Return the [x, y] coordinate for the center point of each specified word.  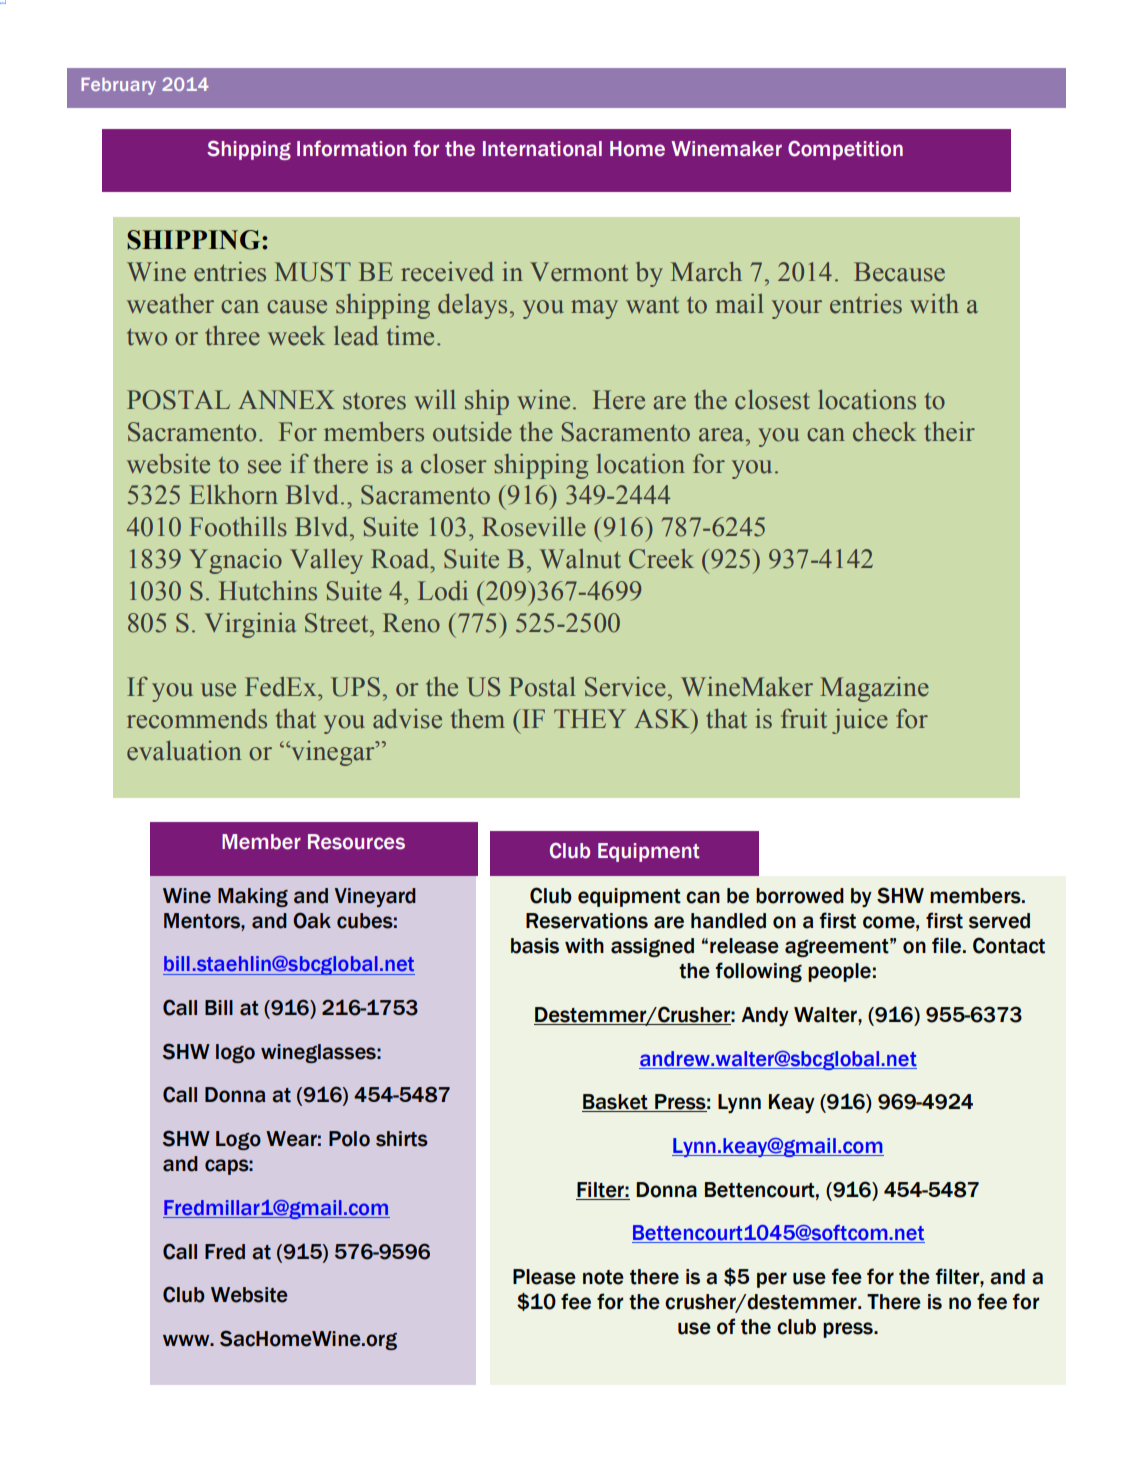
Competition [845, 150]
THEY [590, 718]
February [118, 86]
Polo [349, 1139]
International [542, 149]
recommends [197, 719]
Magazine [874, 689]
